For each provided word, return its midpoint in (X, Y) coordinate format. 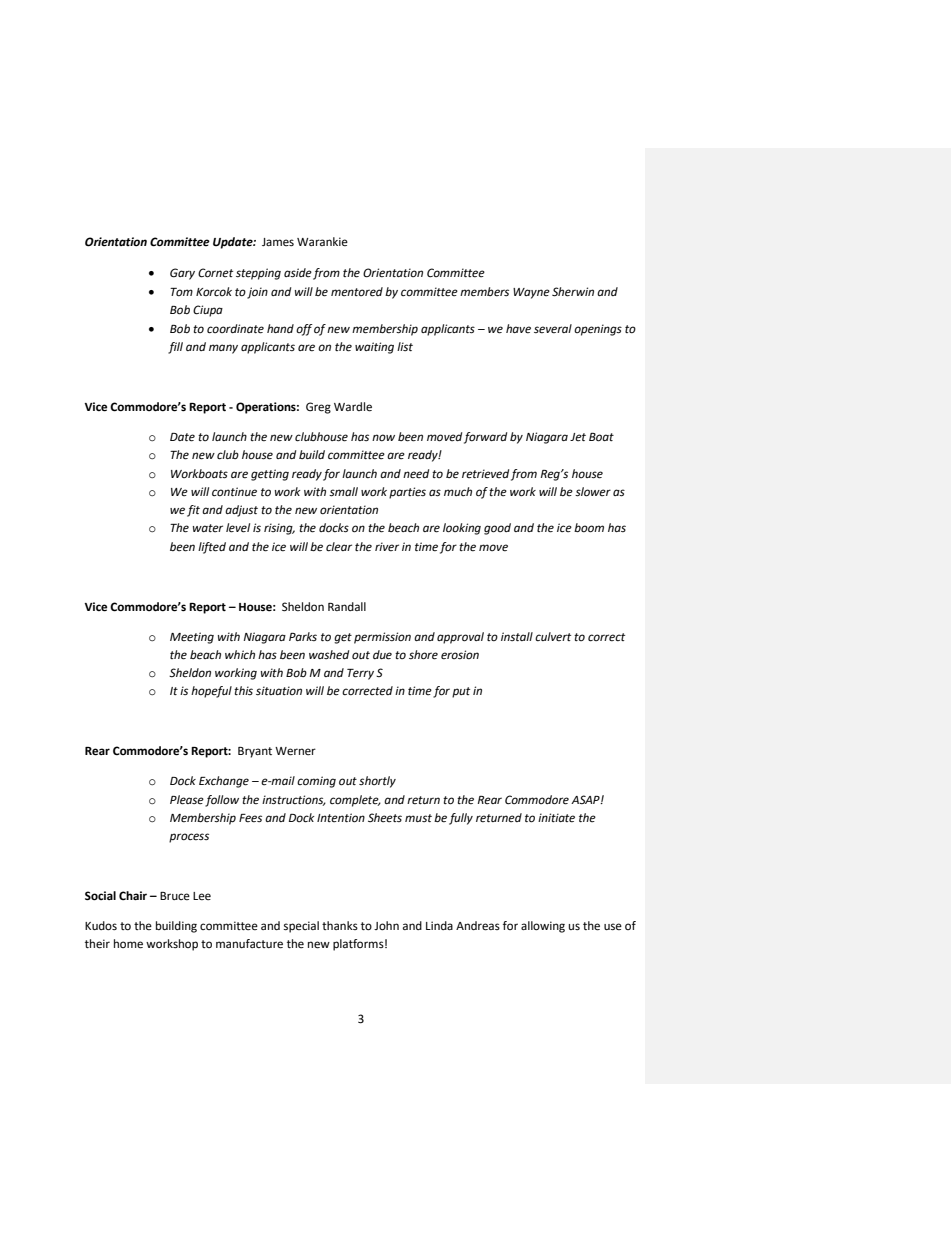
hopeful (211, 692)
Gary (182, 274)
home (128, 944)
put (461, 692)
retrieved (485, 474)
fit (193, 511)
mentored (357, 292)
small (343, 492)
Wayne (531, 293)
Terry (360, 674)
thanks (340, 925)
